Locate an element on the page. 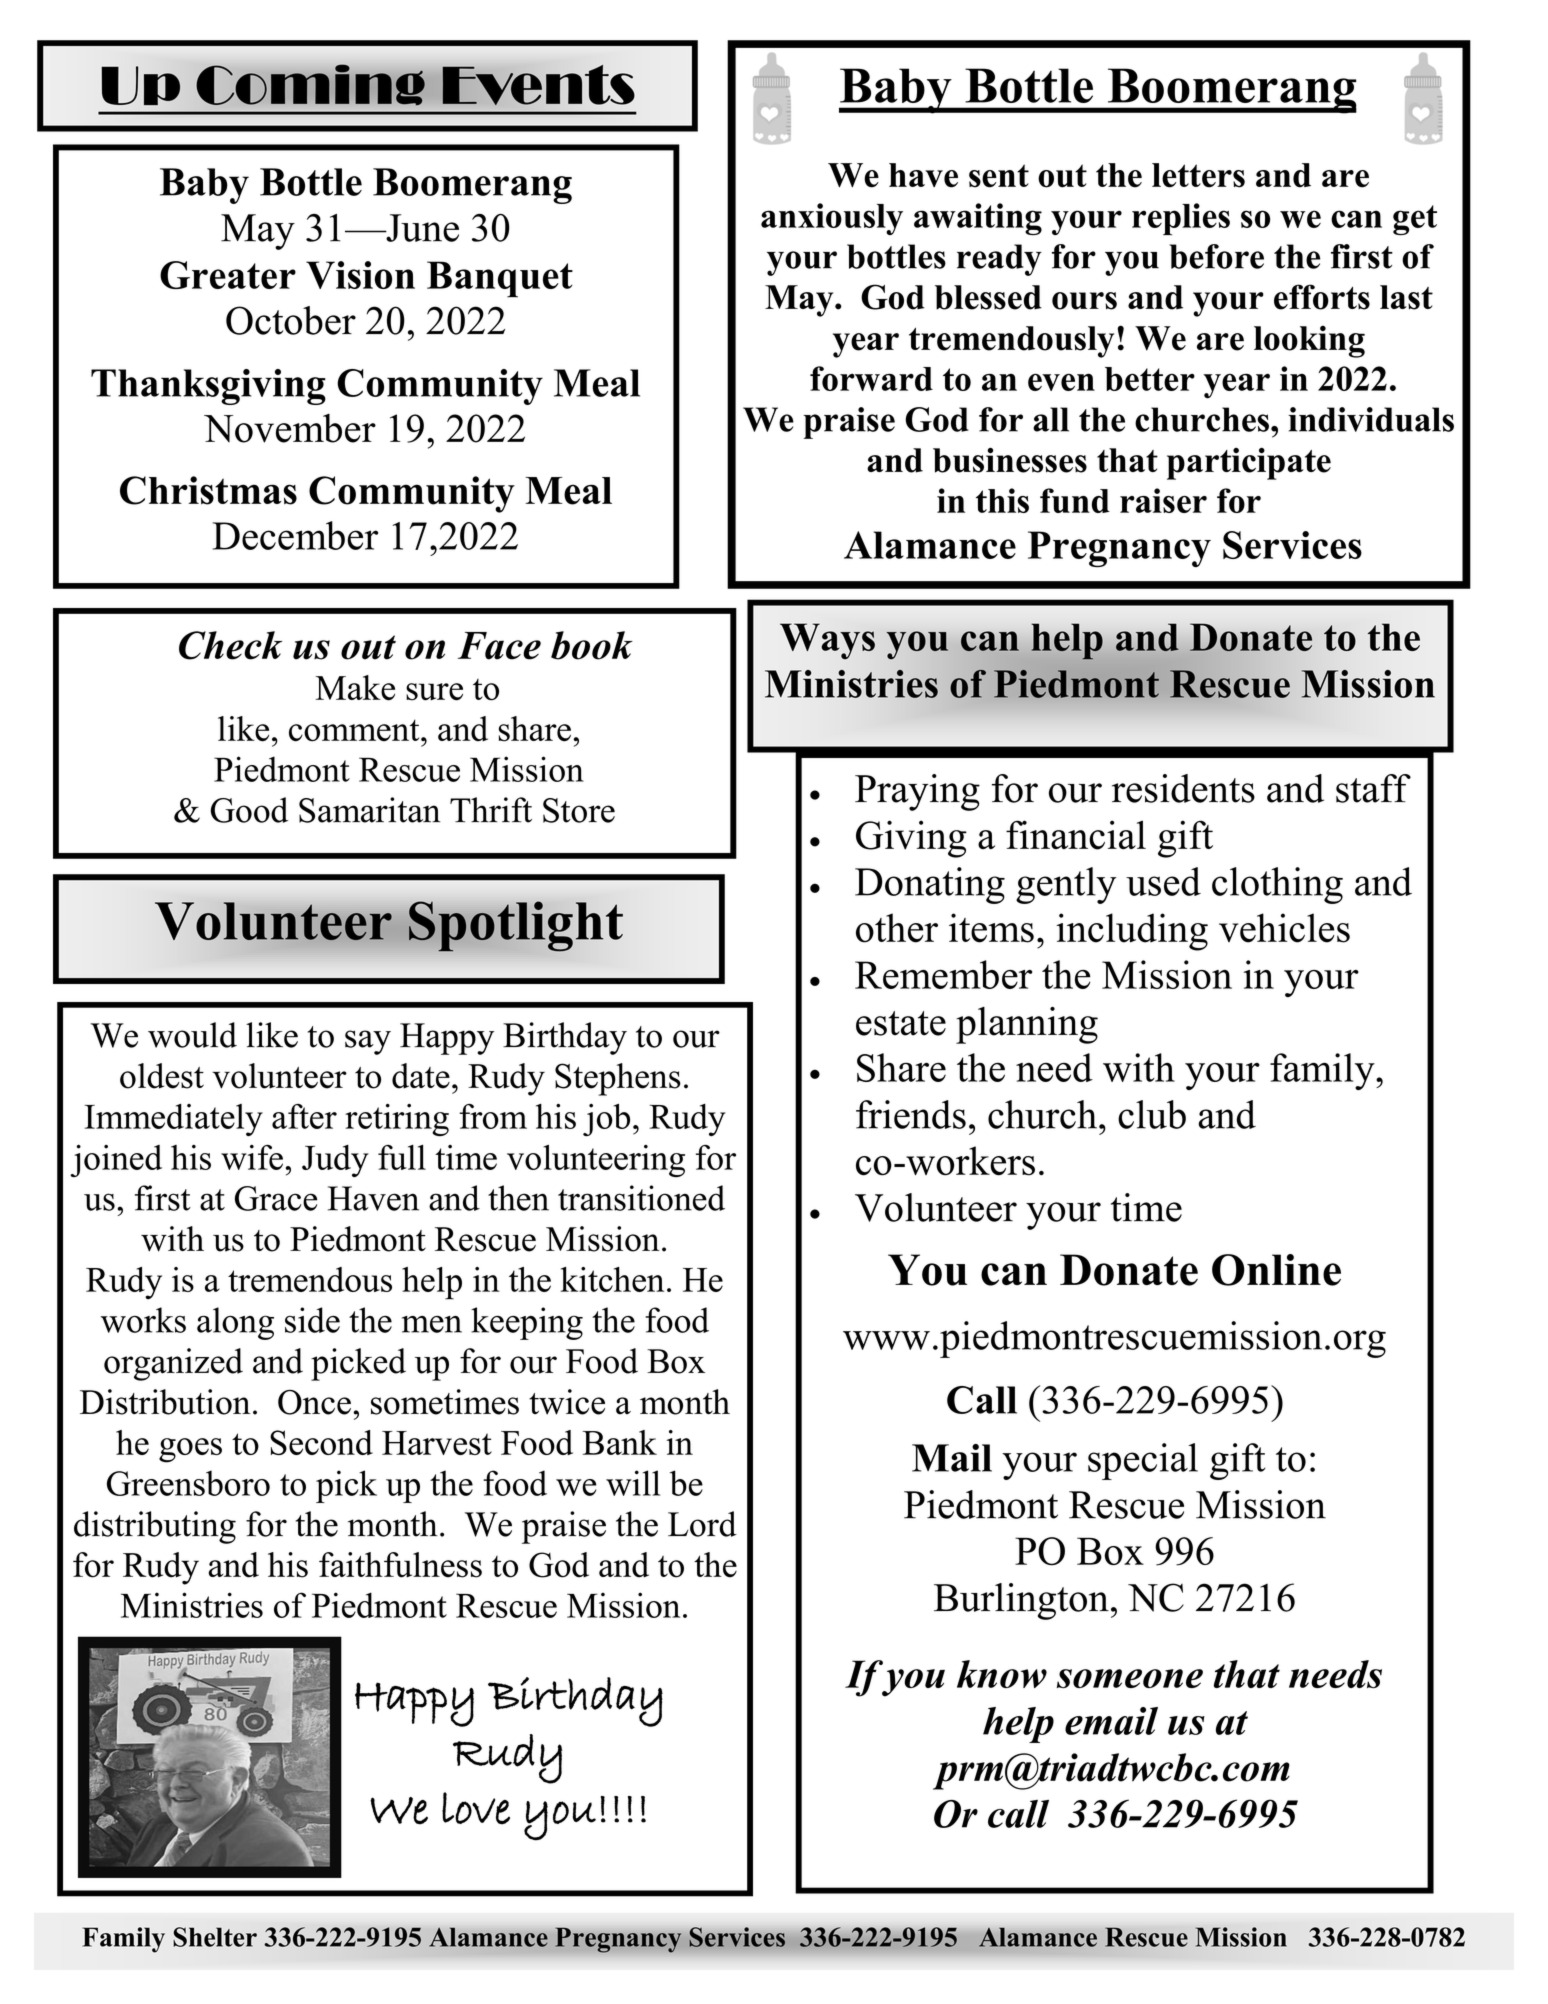  Ways is located at coordinates (827, 641).
